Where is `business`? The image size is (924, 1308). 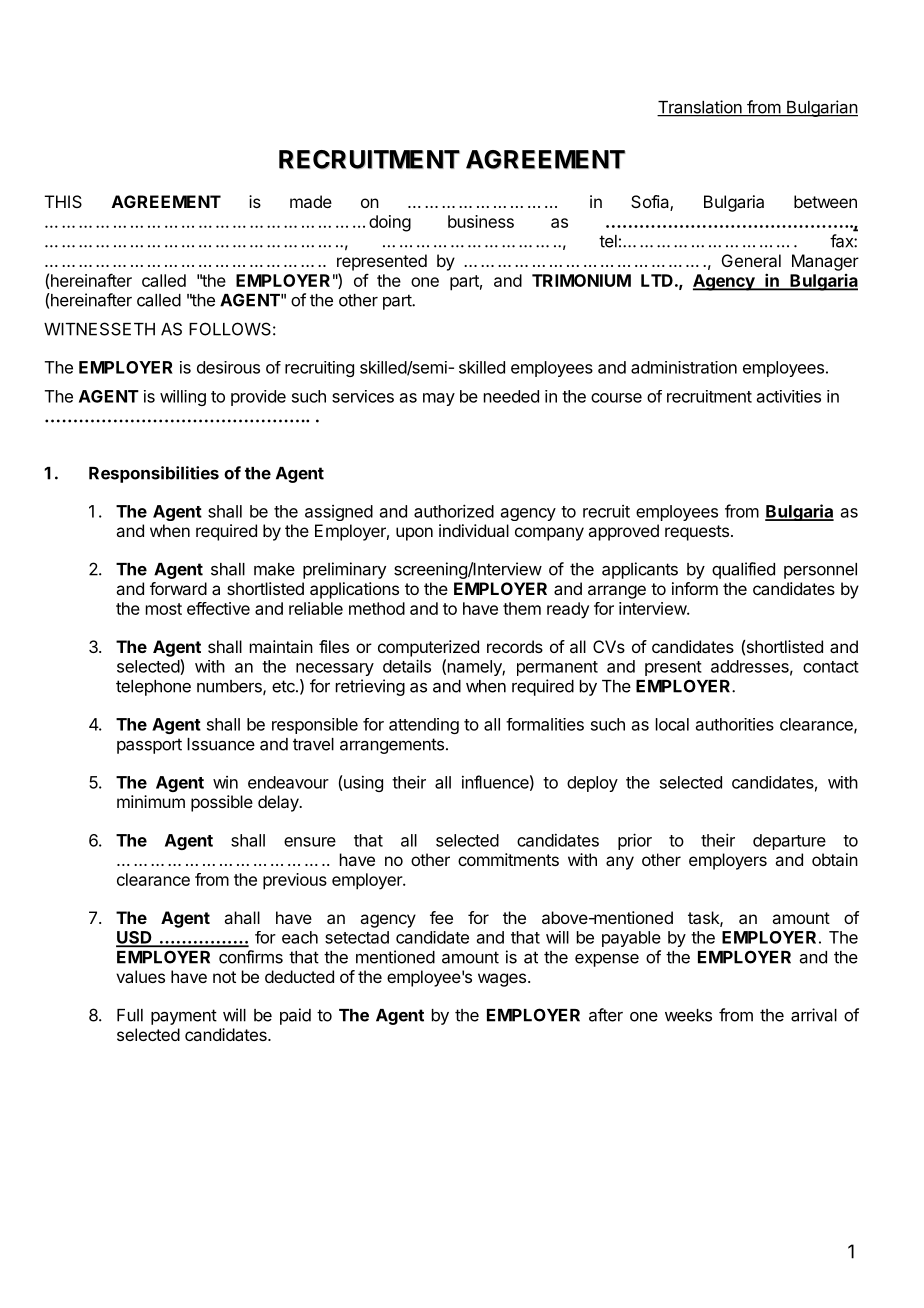 business is located at coordinates (481, 221).
